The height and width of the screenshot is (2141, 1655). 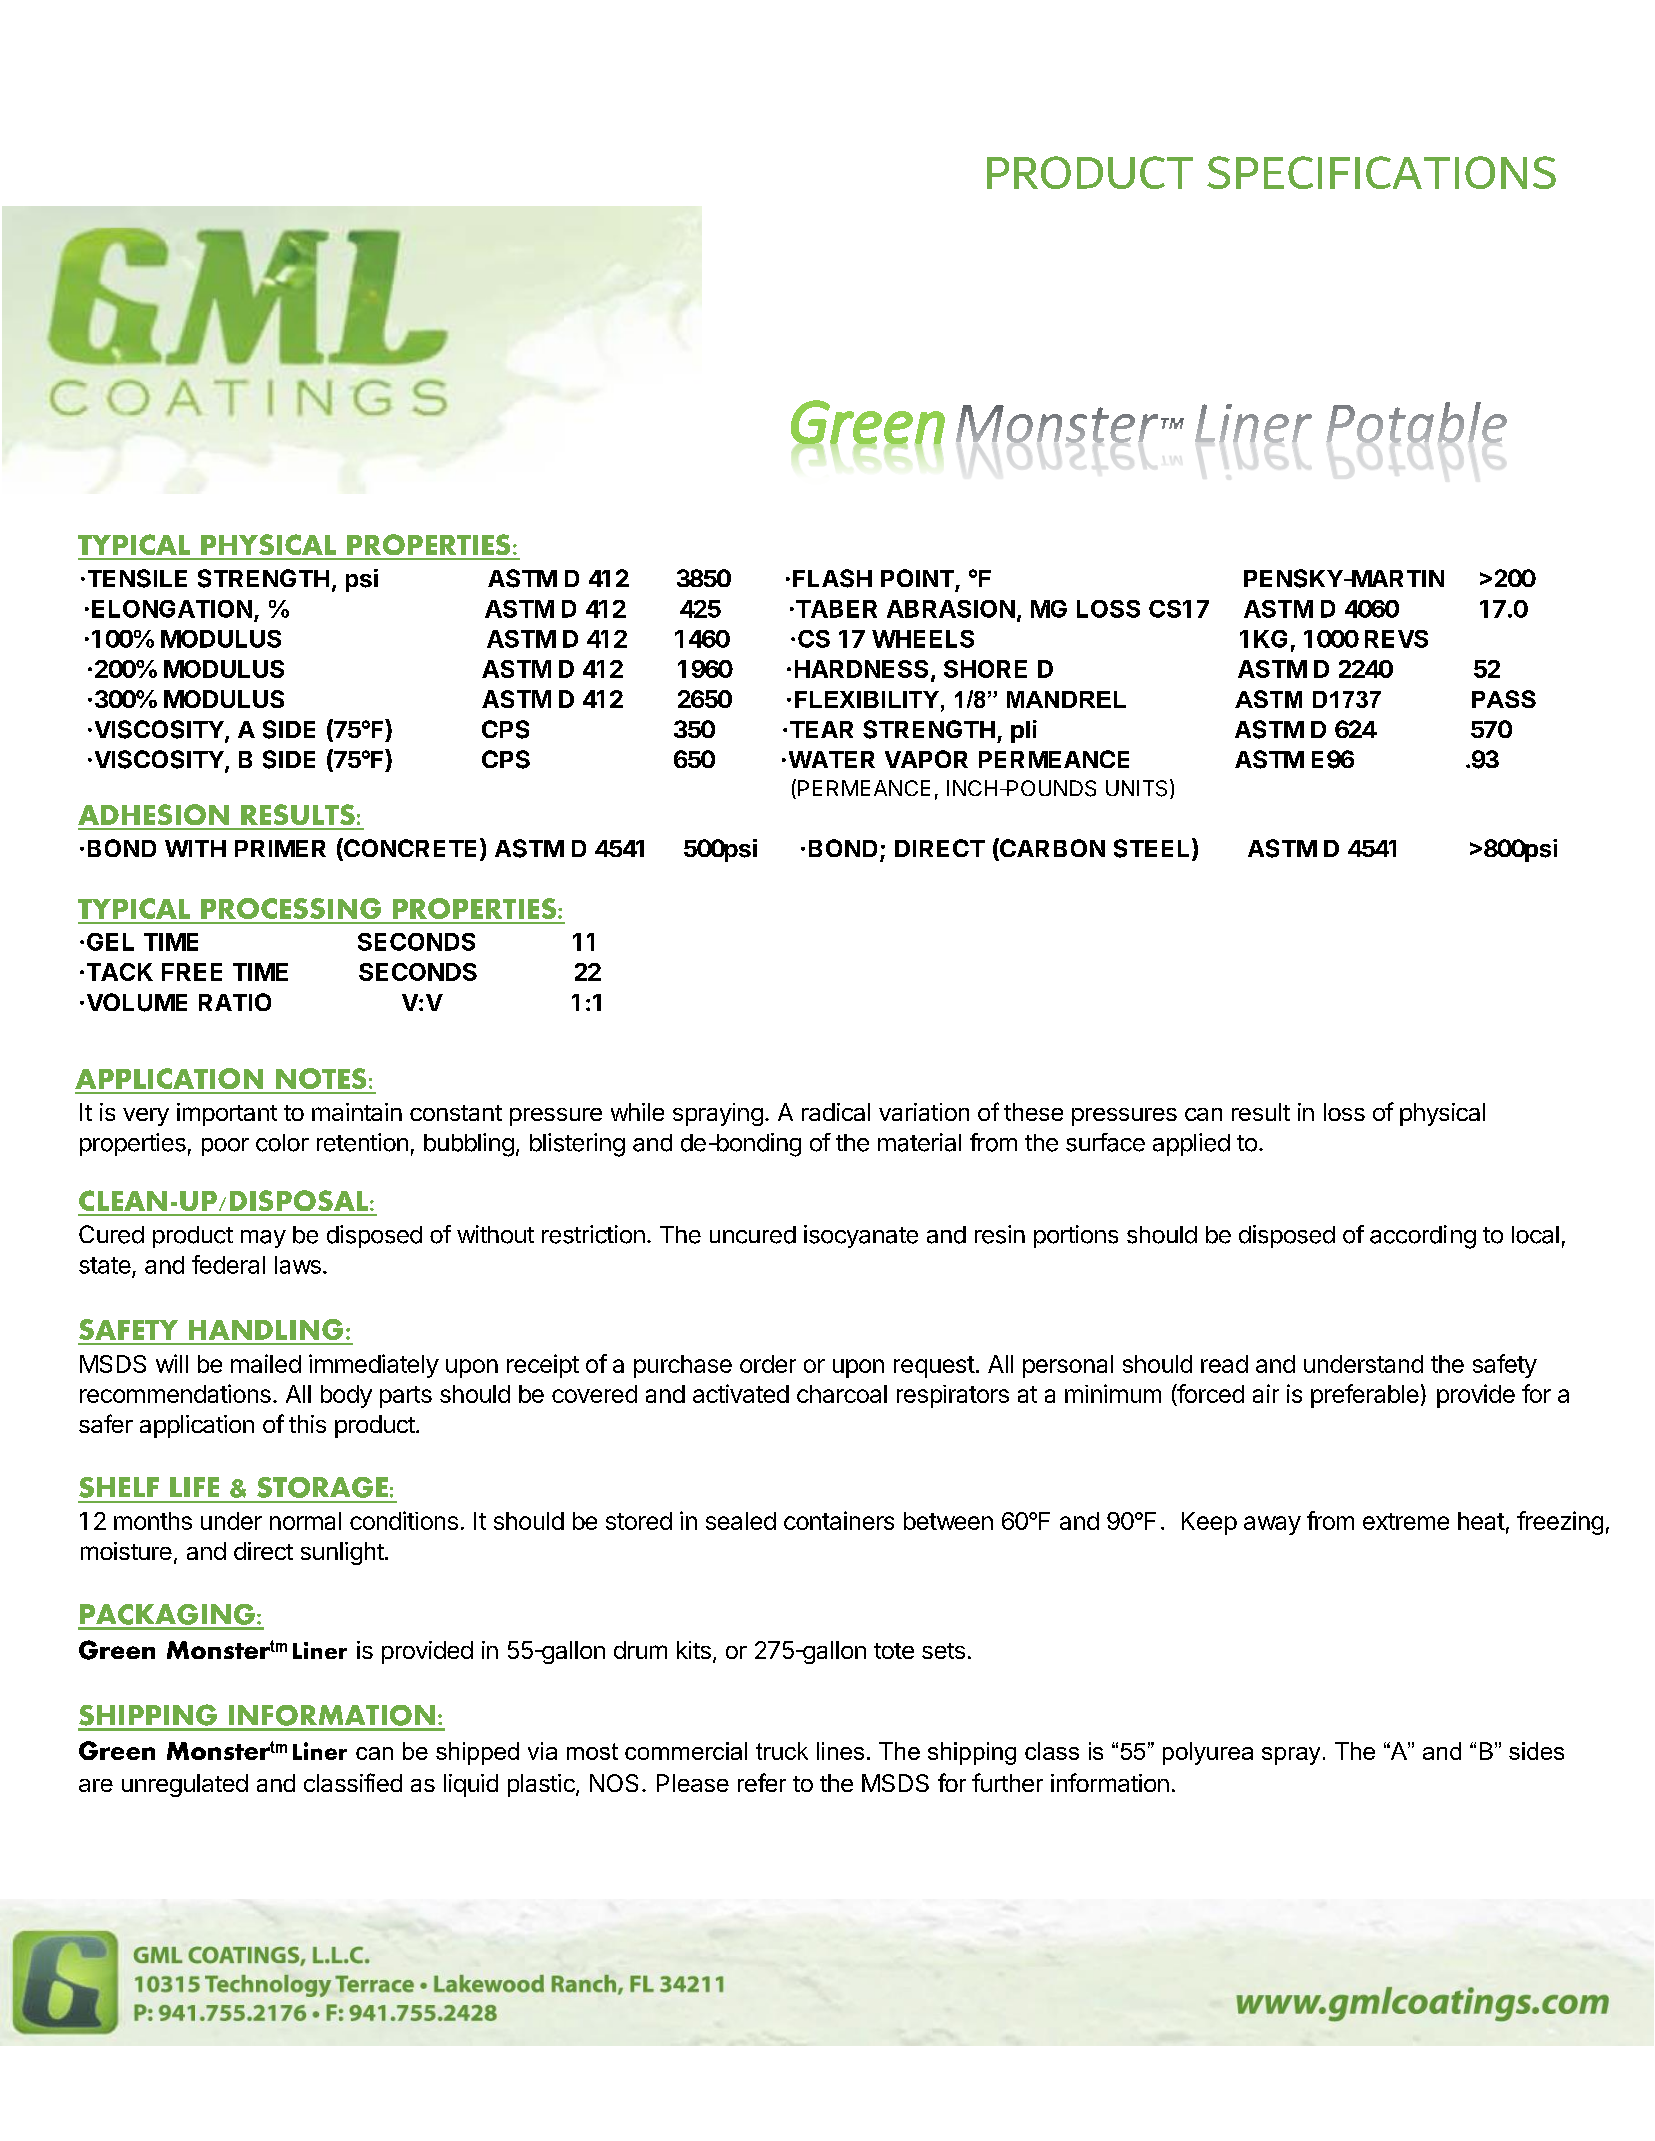 What do you see at coordinates (1396, 639) in the screenshot?
I see `REVS` at bounding box center [1396, 639].
